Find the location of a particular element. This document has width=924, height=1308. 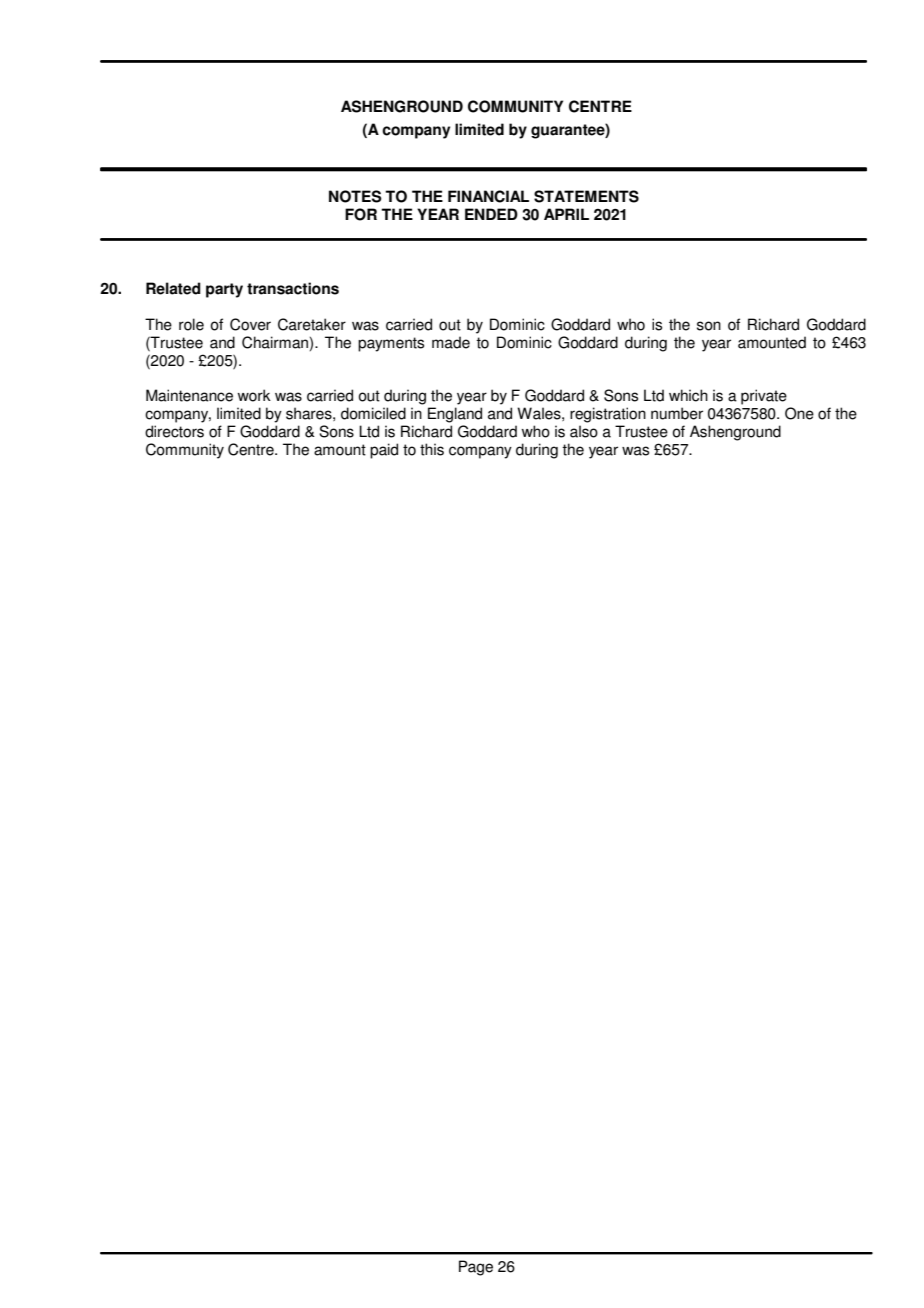

which is located at coordinates (688, 395).
